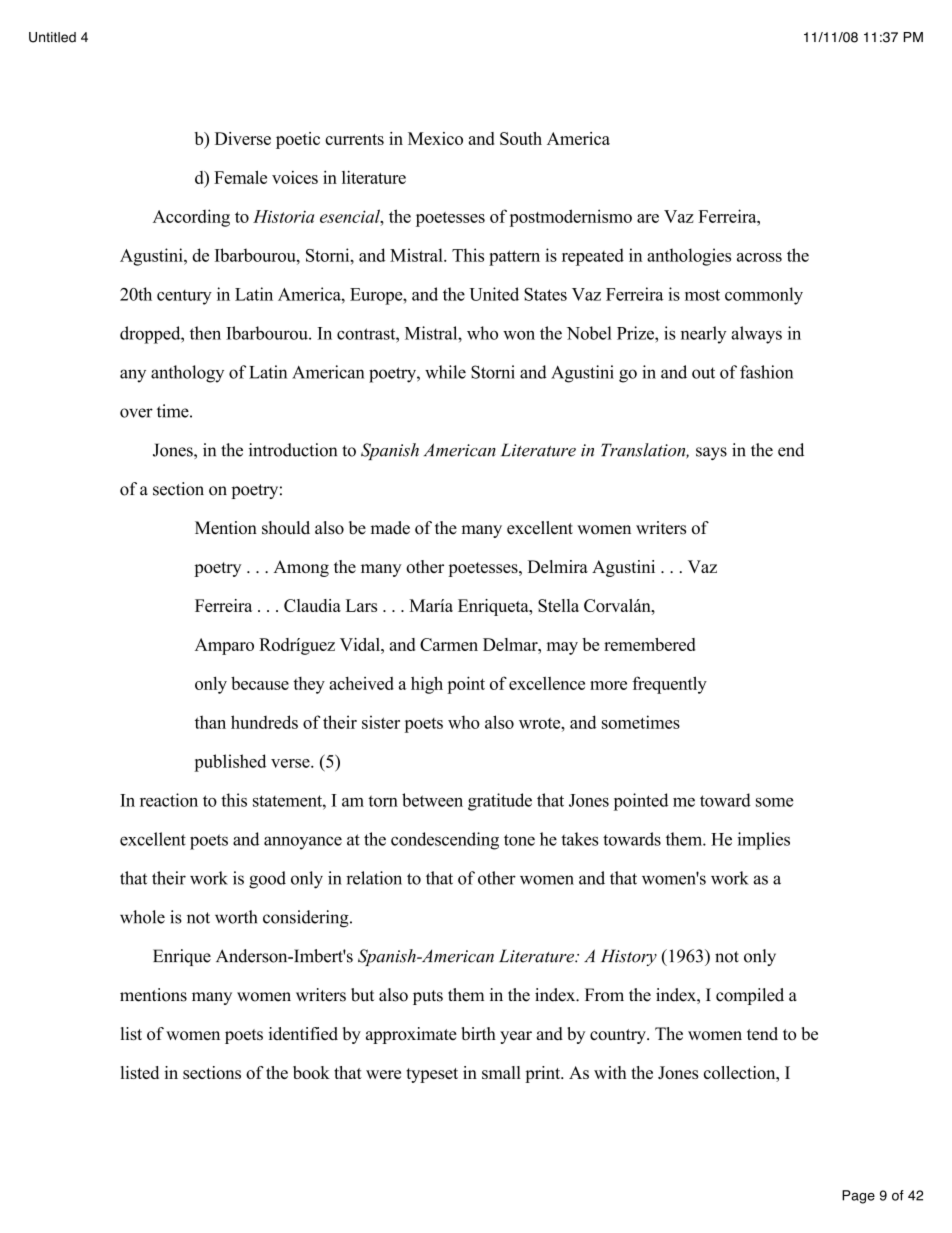 This screenshot has width=952, height=1233. I want to click on Mexico, so click(435, 138).
